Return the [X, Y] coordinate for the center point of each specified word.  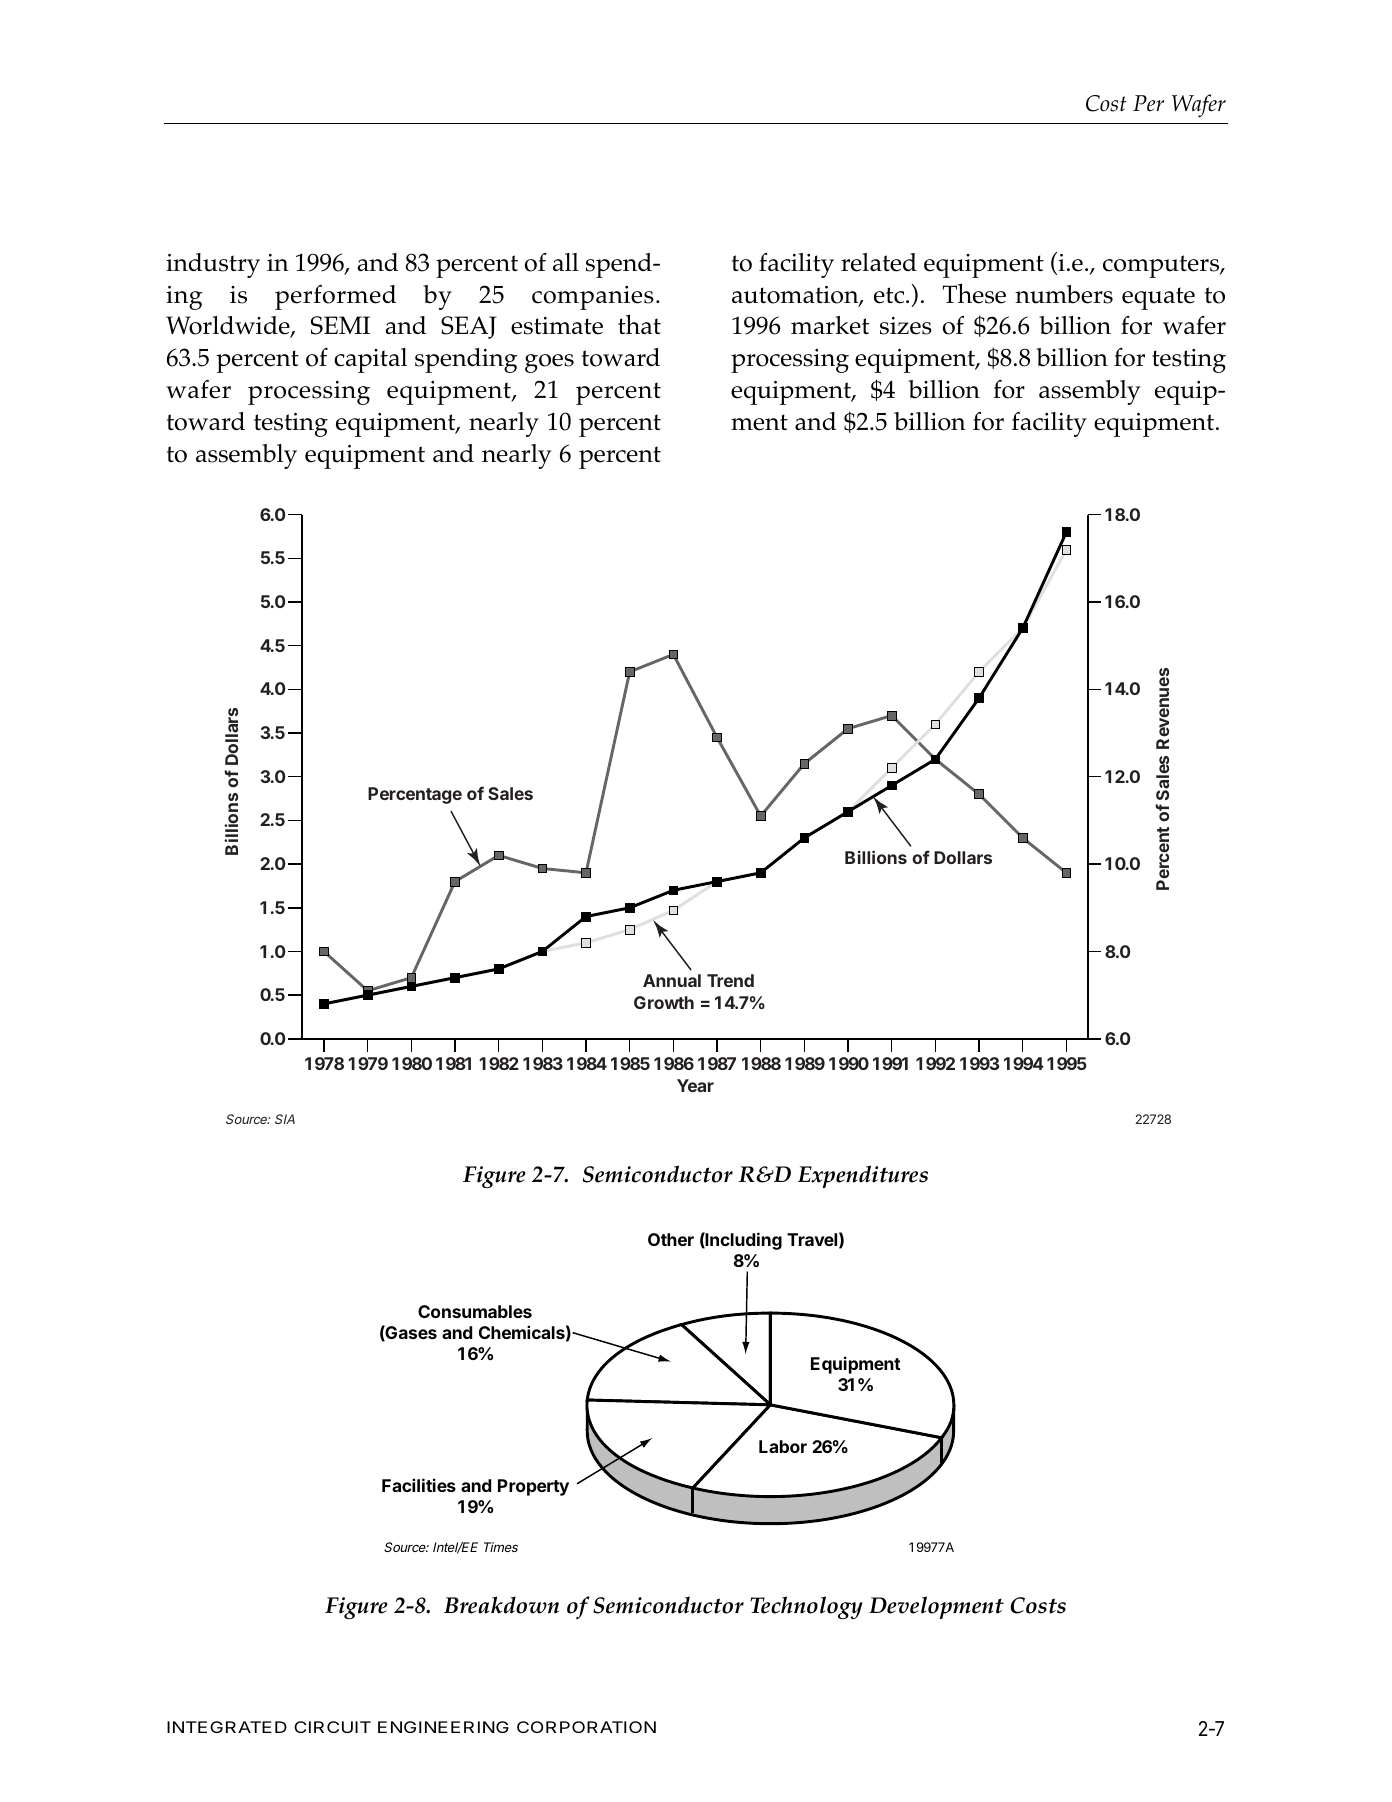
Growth [664, 1002]
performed [335, 297]
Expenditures [863, 1176]
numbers [1064, 294]
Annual [672, 980]
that [639, 324]
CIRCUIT [332, 1727]
